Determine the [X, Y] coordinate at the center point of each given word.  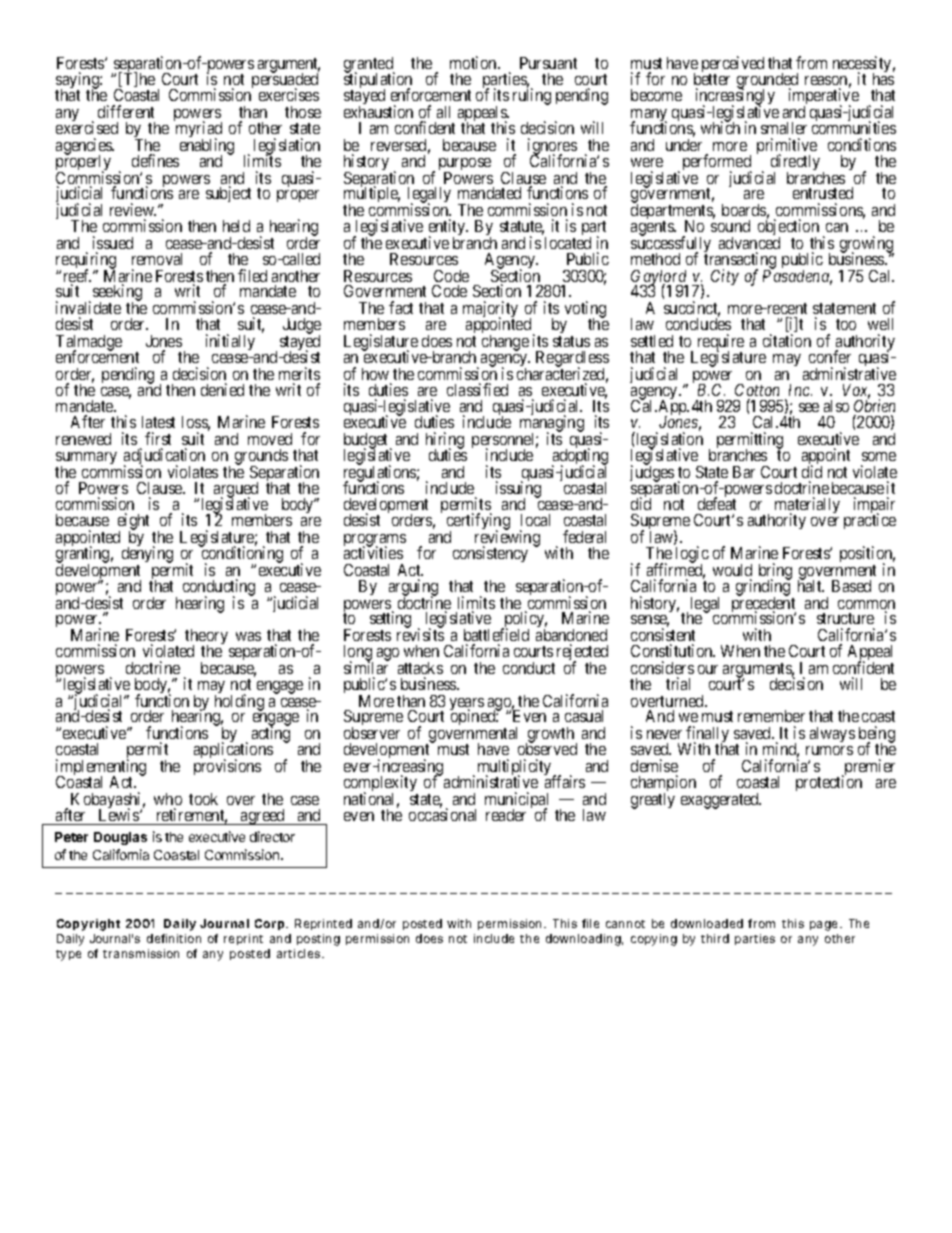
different [126, 111]
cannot [625, 924]
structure [845, 618]
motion [474, 62]
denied [222, 389]
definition [174, 938]
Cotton [757, 390]
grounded [767, 82]
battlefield [496, 634]
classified [477, 389]
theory [206, 638]
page [825, 926]
